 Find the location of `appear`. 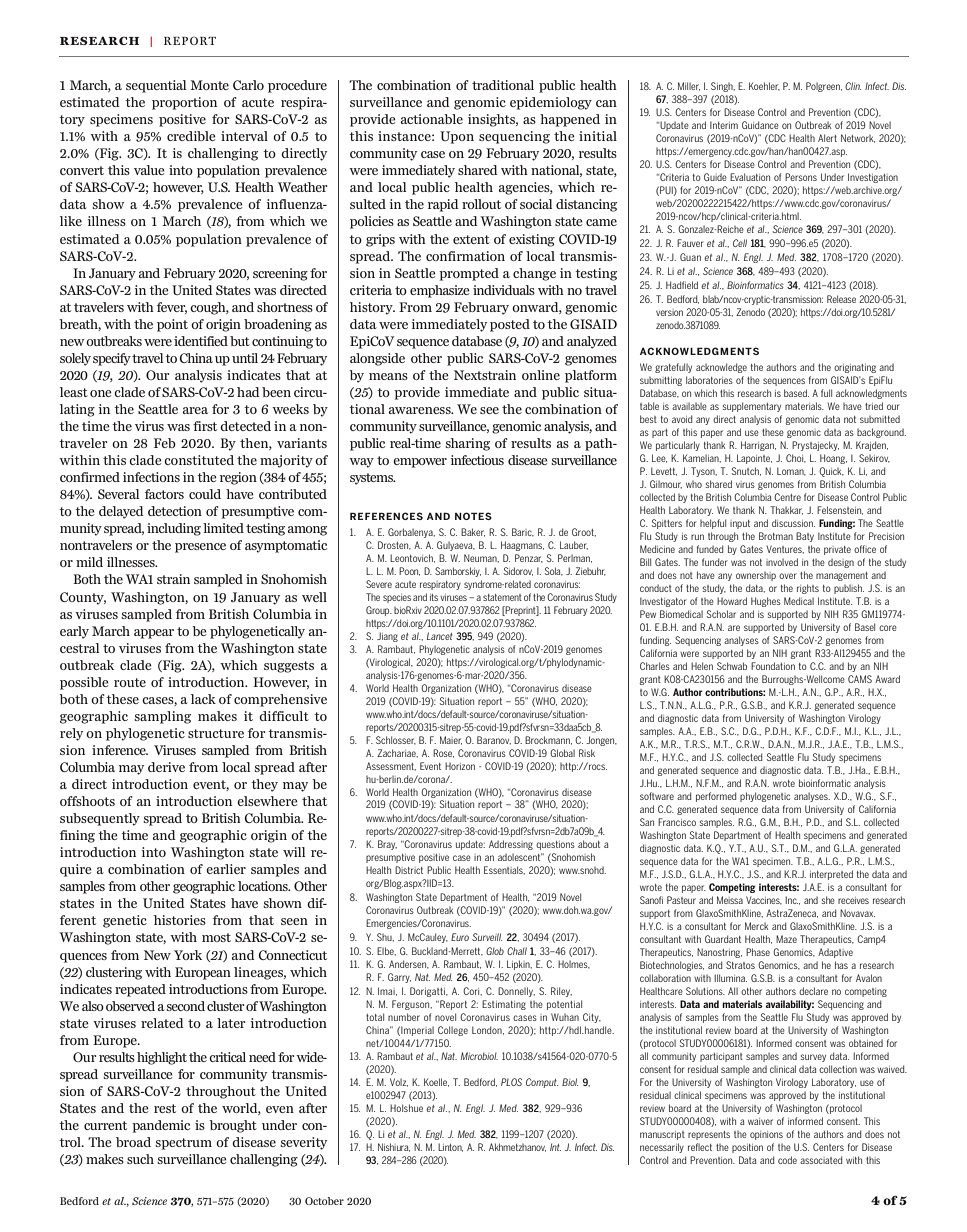

appear is located at coordinates (154, 634).
